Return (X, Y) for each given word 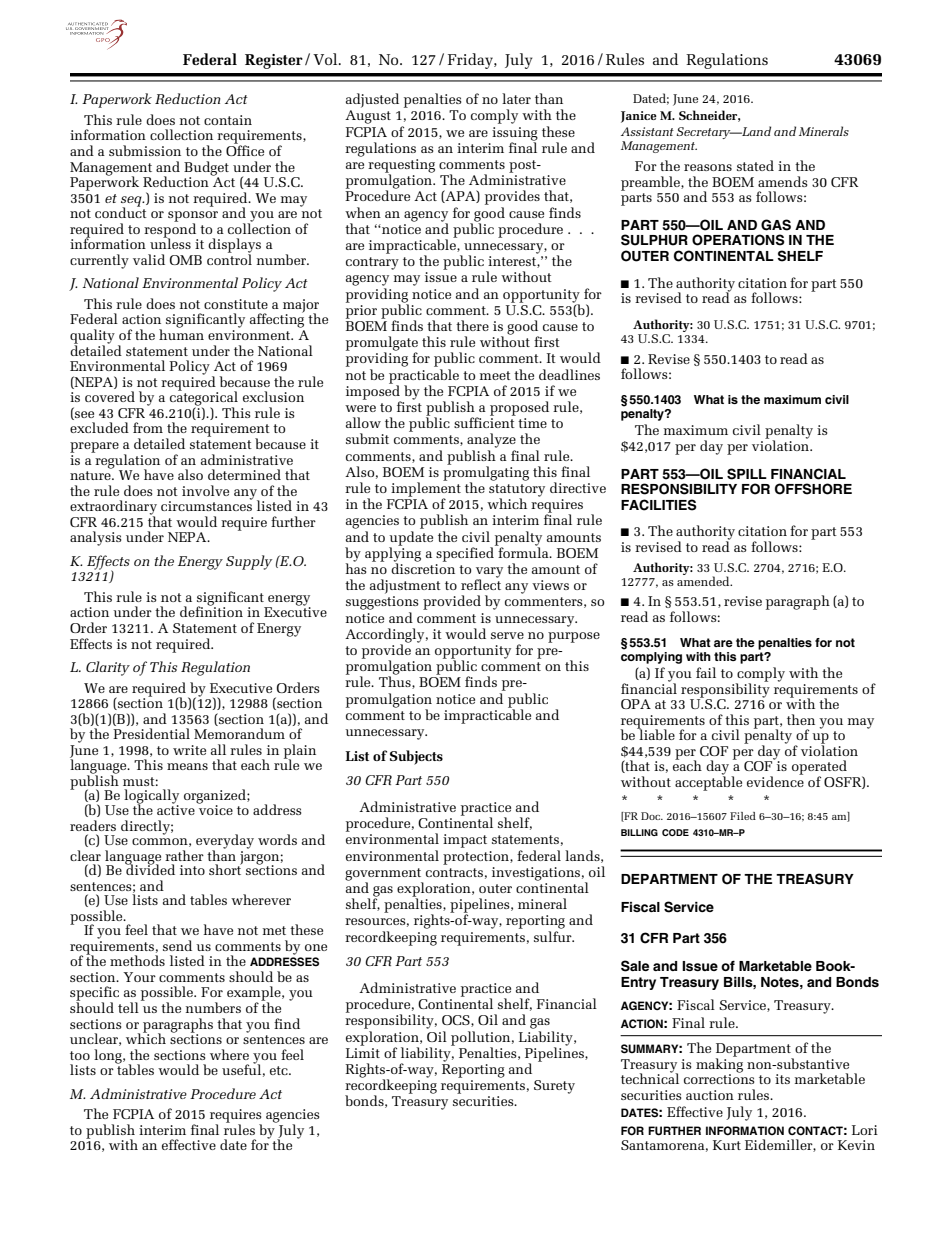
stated (755, 165)
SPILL (747, 474)
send (177, 945)
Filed (743, 816)
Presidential (151, 733)
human (181, 333)
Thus (396, 681)
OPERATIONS (738, 240)
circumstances (206, 505)
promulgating (486, 473)
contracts (454, 872)
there (472, 325)
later (516, 98)
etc (280, 1070)
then (801, 719)
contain (228, 120)
